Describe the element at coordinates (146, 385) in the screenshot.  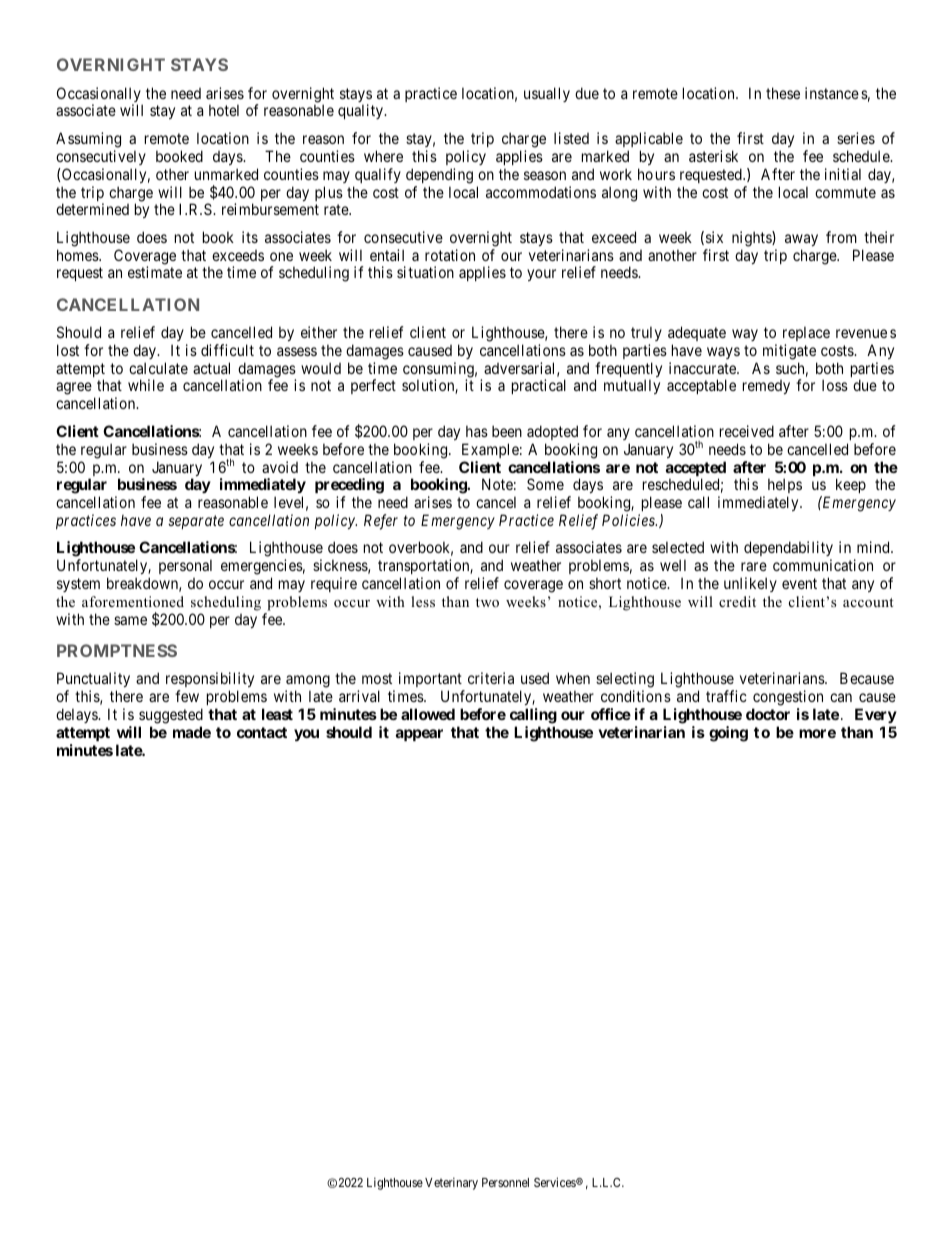
I see `while` at that location.
